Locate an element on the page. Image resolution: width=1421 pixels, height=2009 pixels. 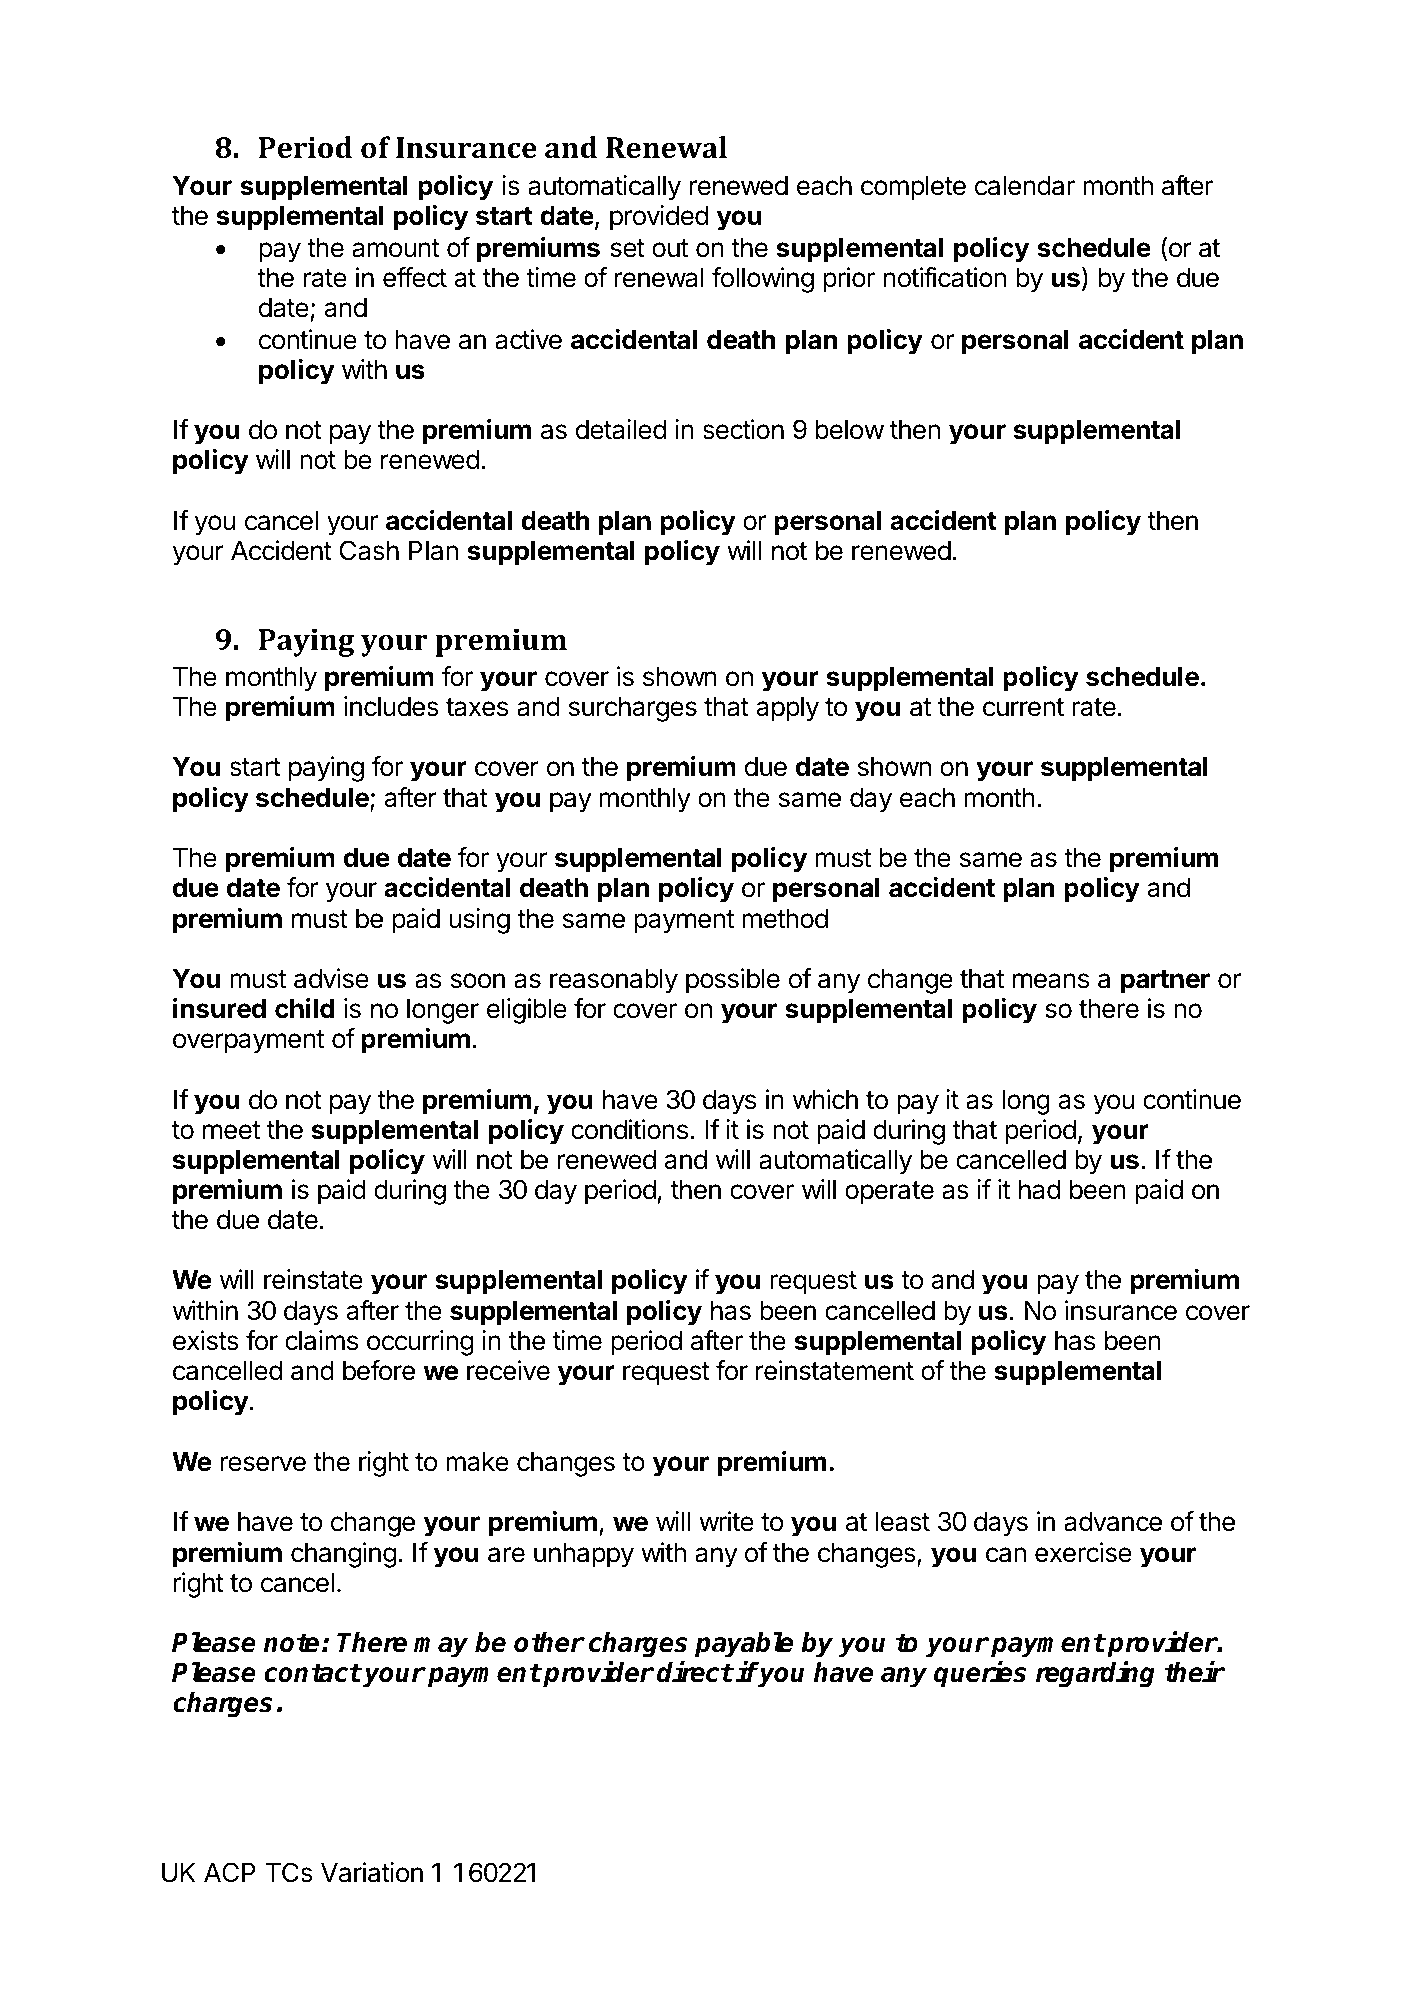
current is located at coordinates (1023, 707).
